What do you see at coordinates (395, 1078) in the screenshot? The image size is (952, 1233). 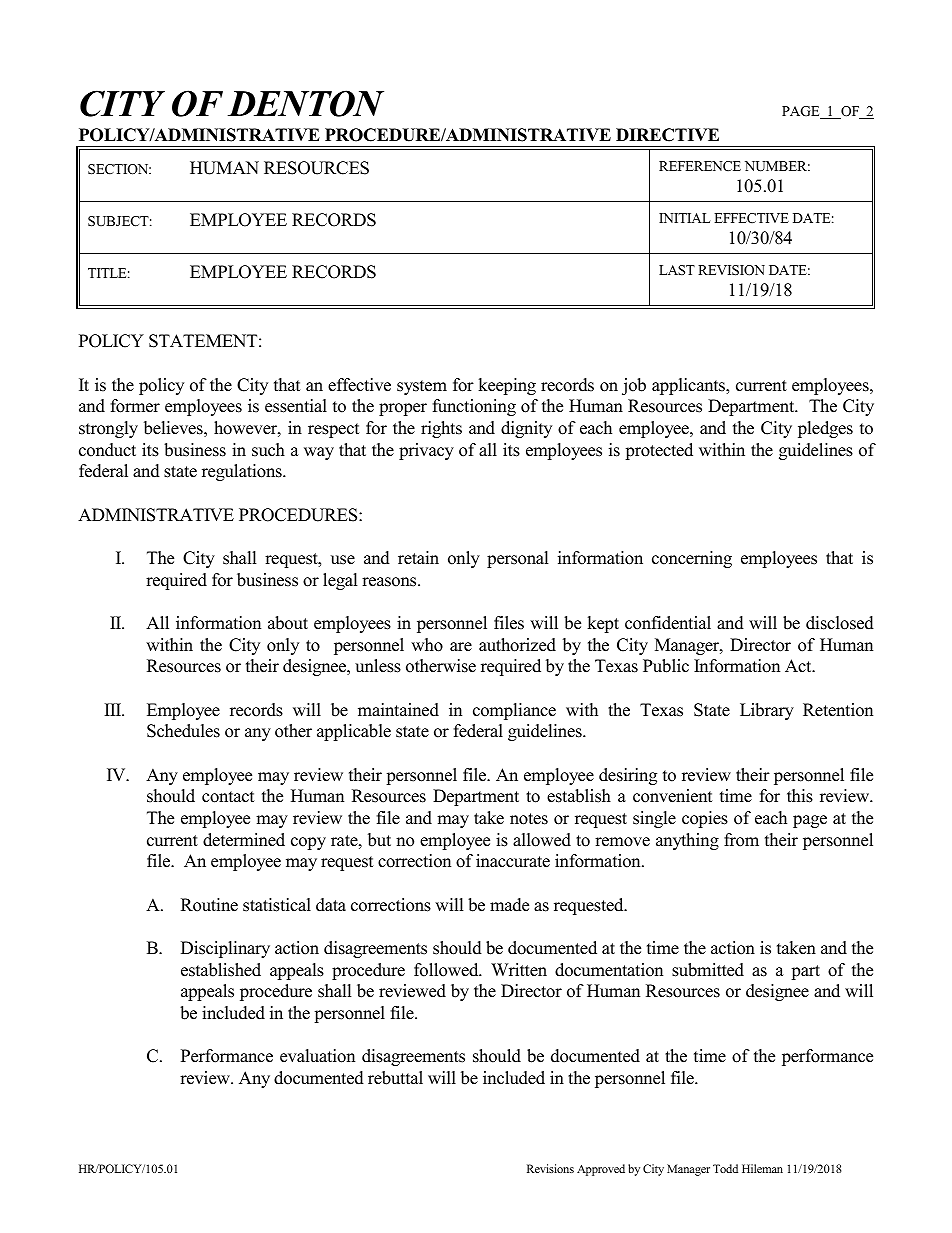 I see `rebuttal` at bounding box center [395, 1078].
